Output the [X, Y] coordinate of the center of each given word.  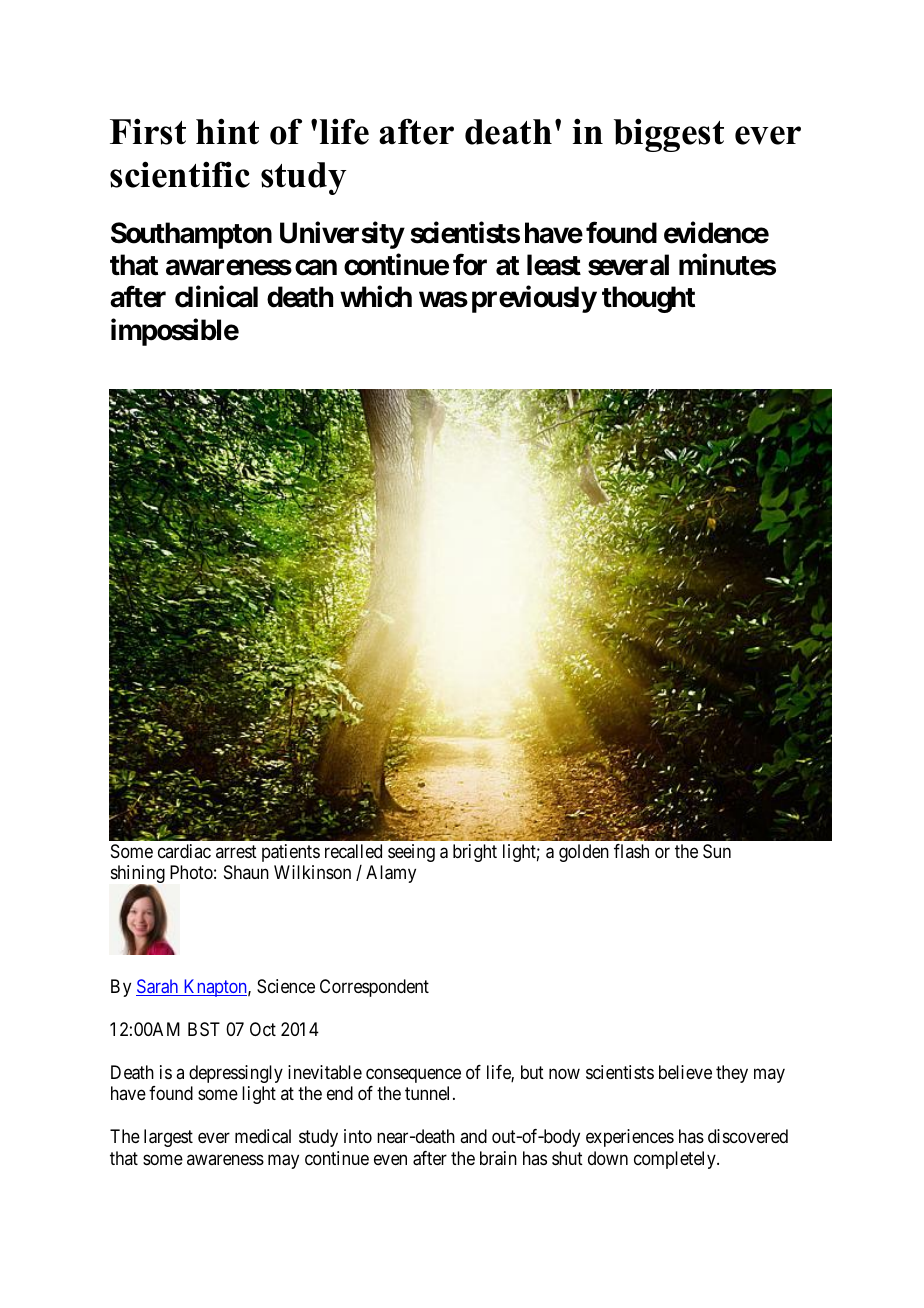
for [470, 265]
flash [631, 851]
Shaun [246, 872]
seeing [411, 853]
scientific [180, 174]
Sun [717, 851]
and [473, 1136]
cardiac [184, 851]
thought [648, 299]
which [376, 297]
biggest [669, 135]
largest [168, 1138]
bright [475, 853]
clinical [216, 297]
